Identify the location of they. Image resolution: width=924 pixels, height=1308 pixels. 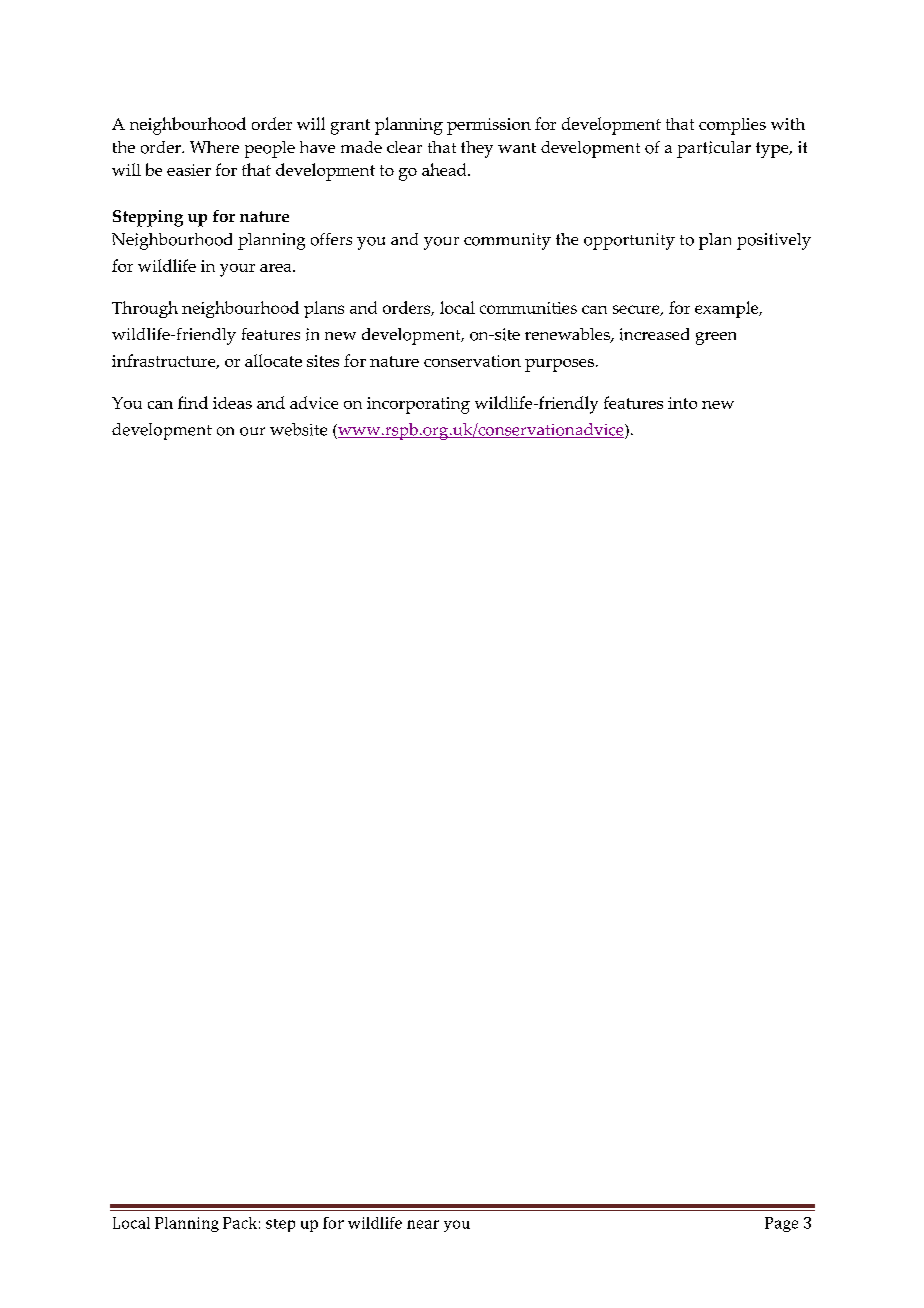
(477, 149).
